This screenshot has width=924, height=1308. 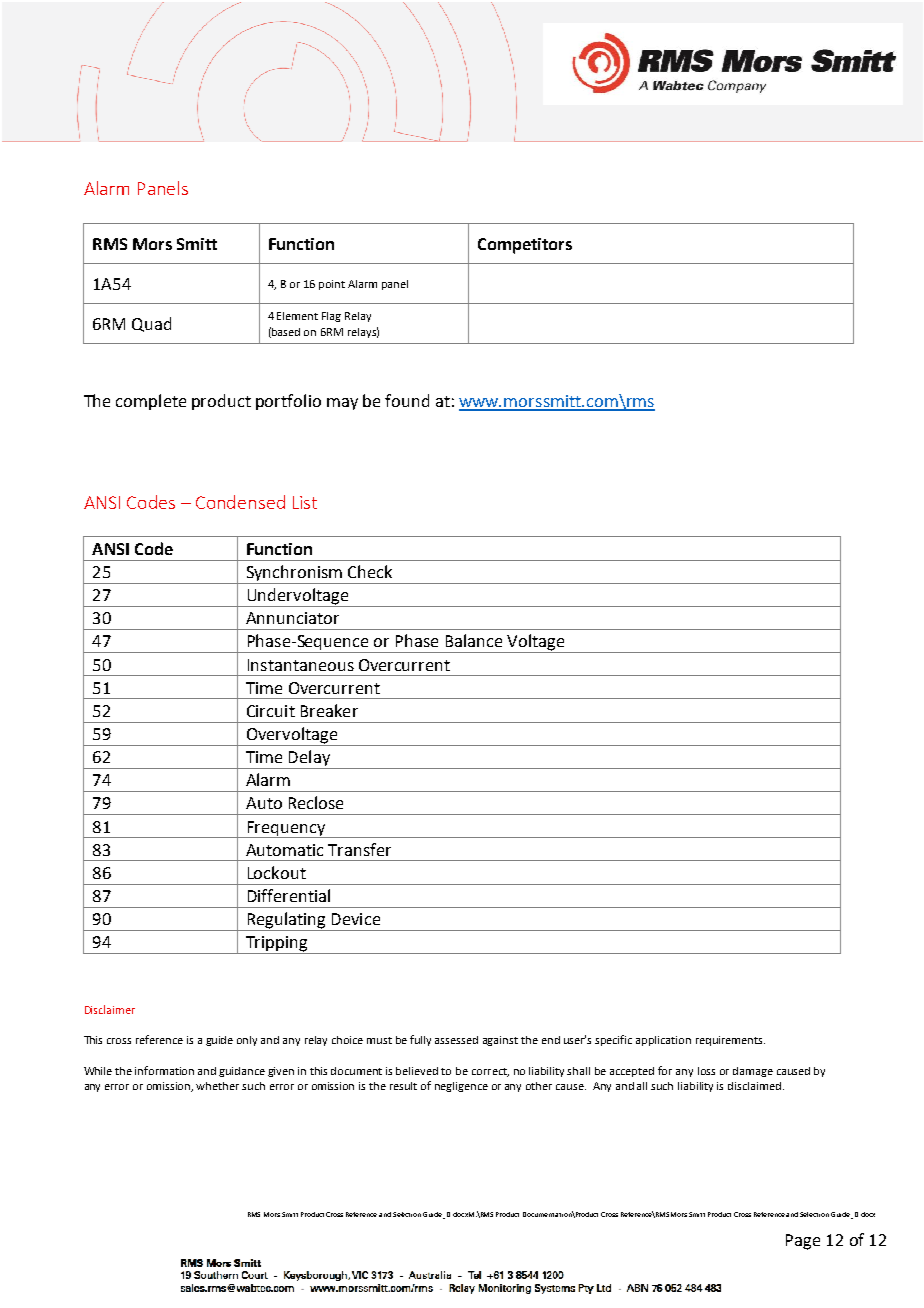 I want to click on found, so click(x=407, y=400).
